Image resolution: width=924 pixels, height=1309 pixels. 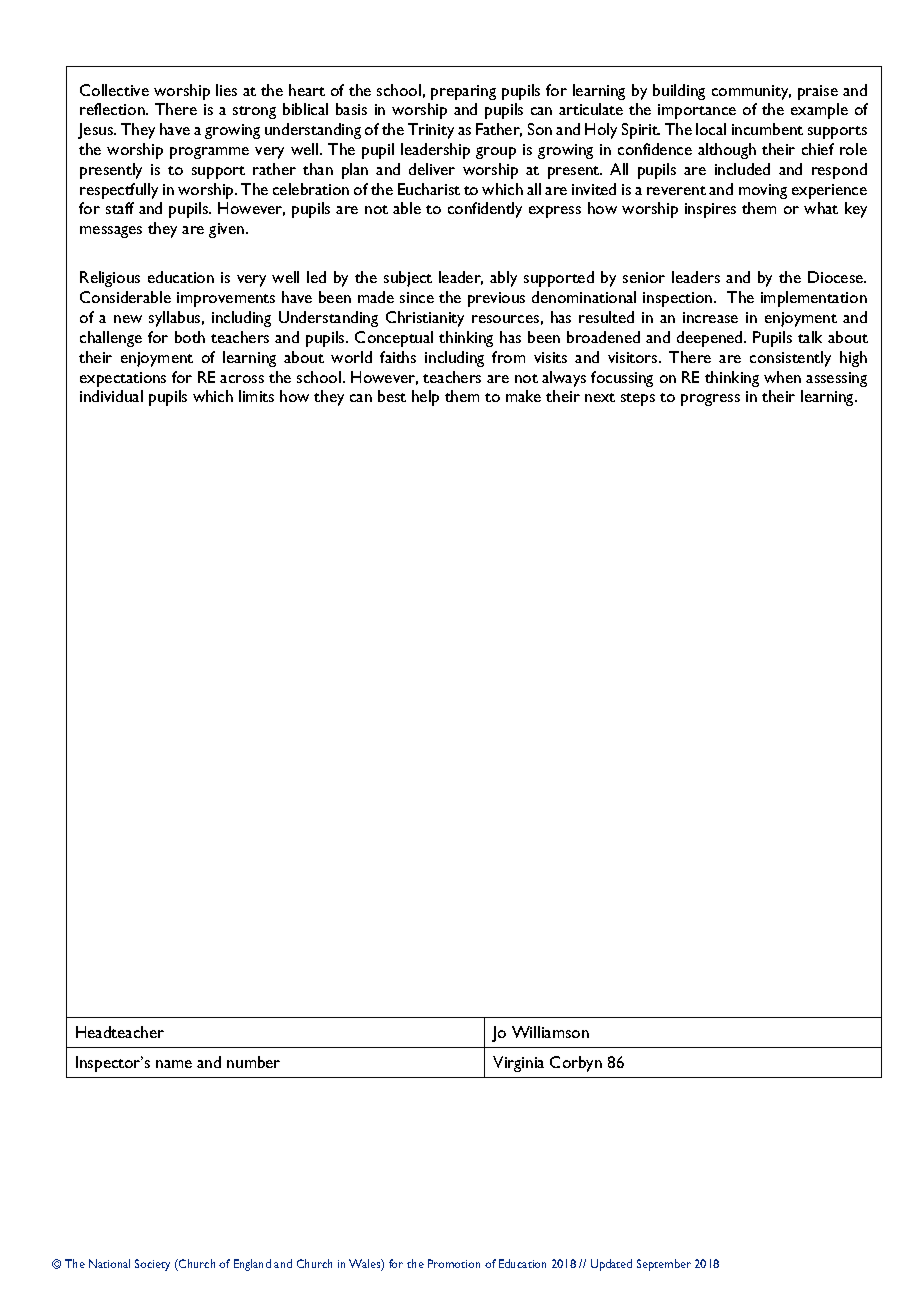 What do you see at coordinates (523, 396) in the page?
I see `make` at bounding box center [523, 396].
